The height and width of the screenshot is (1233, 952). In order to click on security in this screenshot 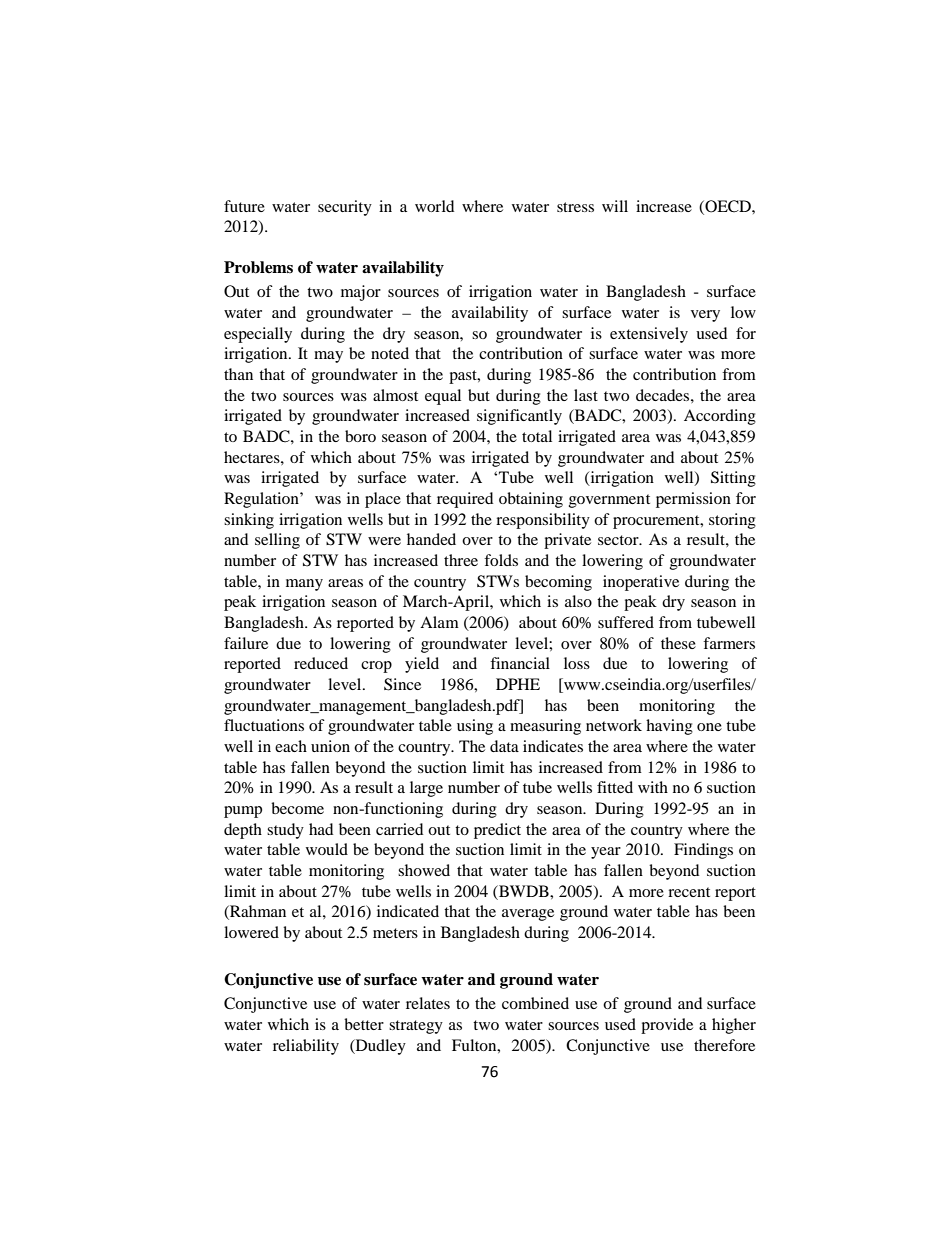, I will do `click(345, 208)`.
